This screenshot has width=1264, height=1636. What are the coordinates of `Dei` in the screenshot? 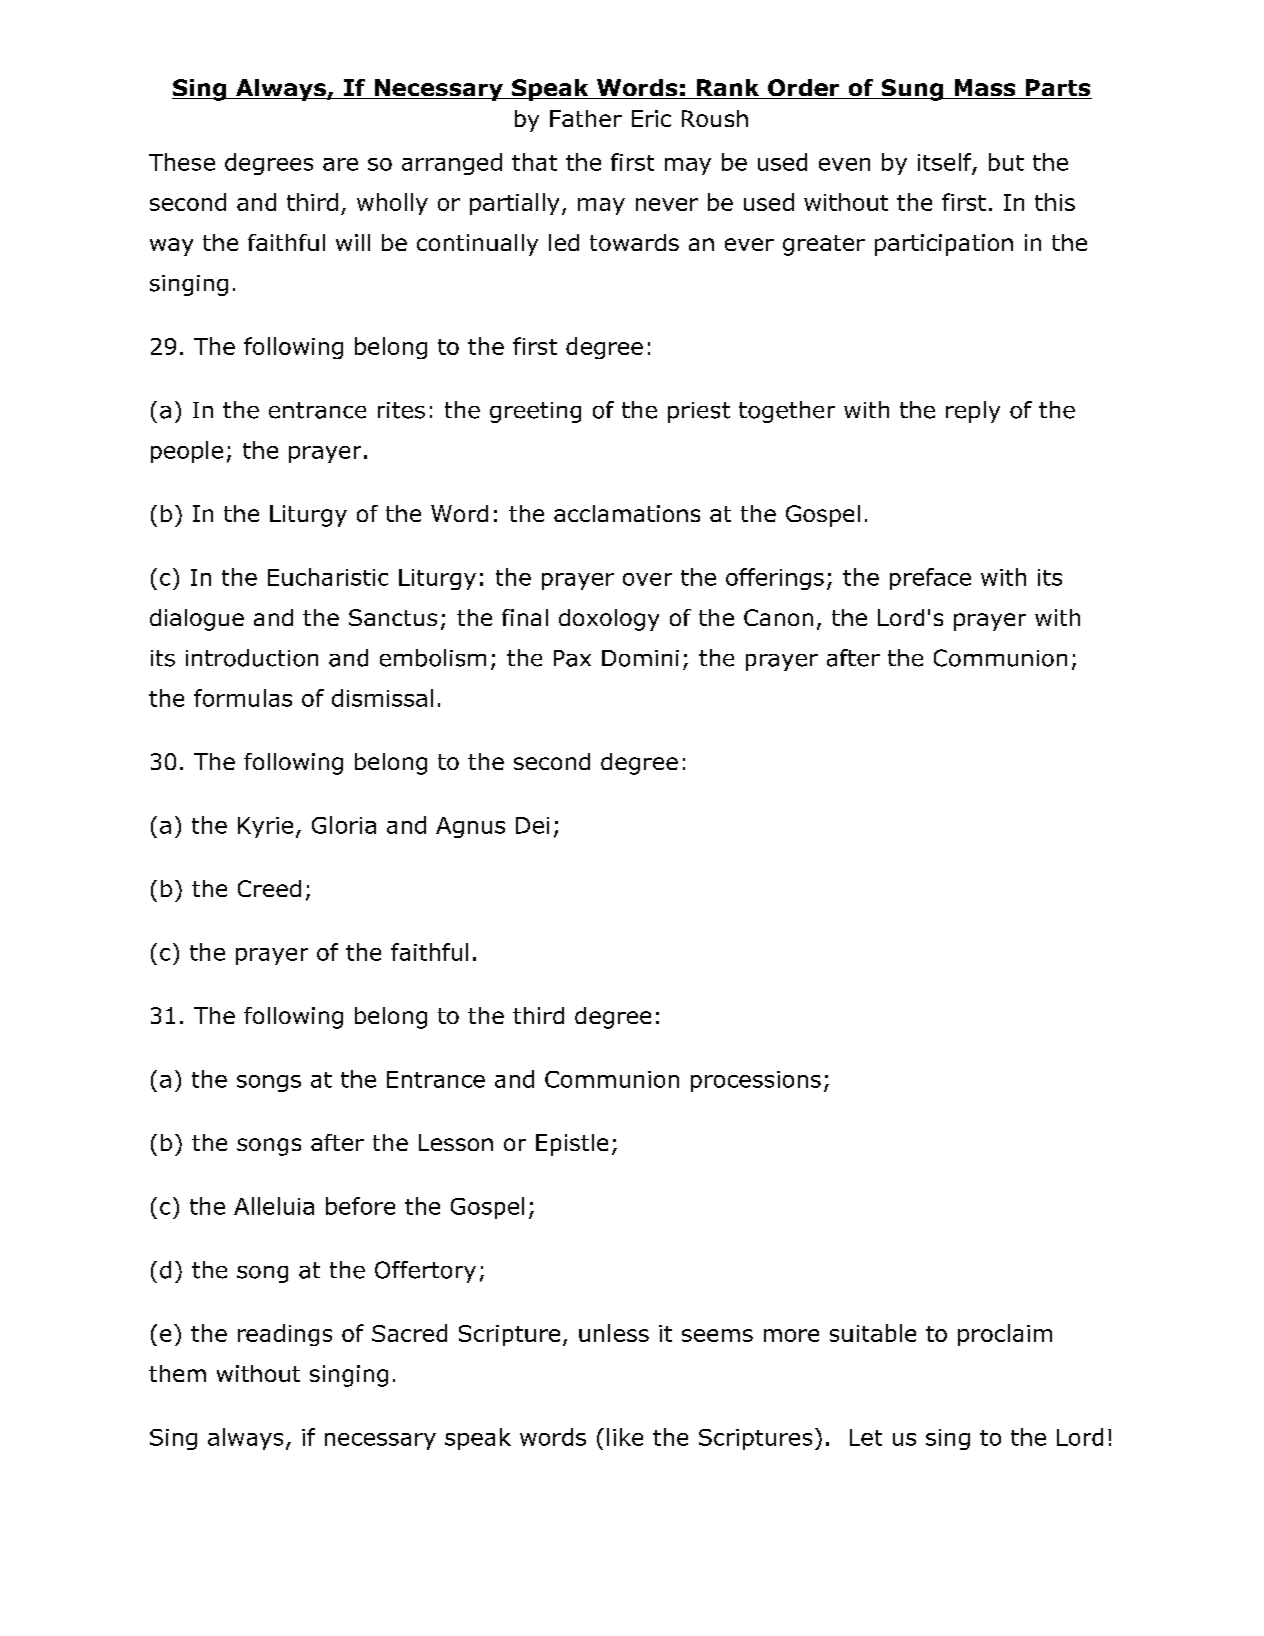 It's located at (532, 825).
